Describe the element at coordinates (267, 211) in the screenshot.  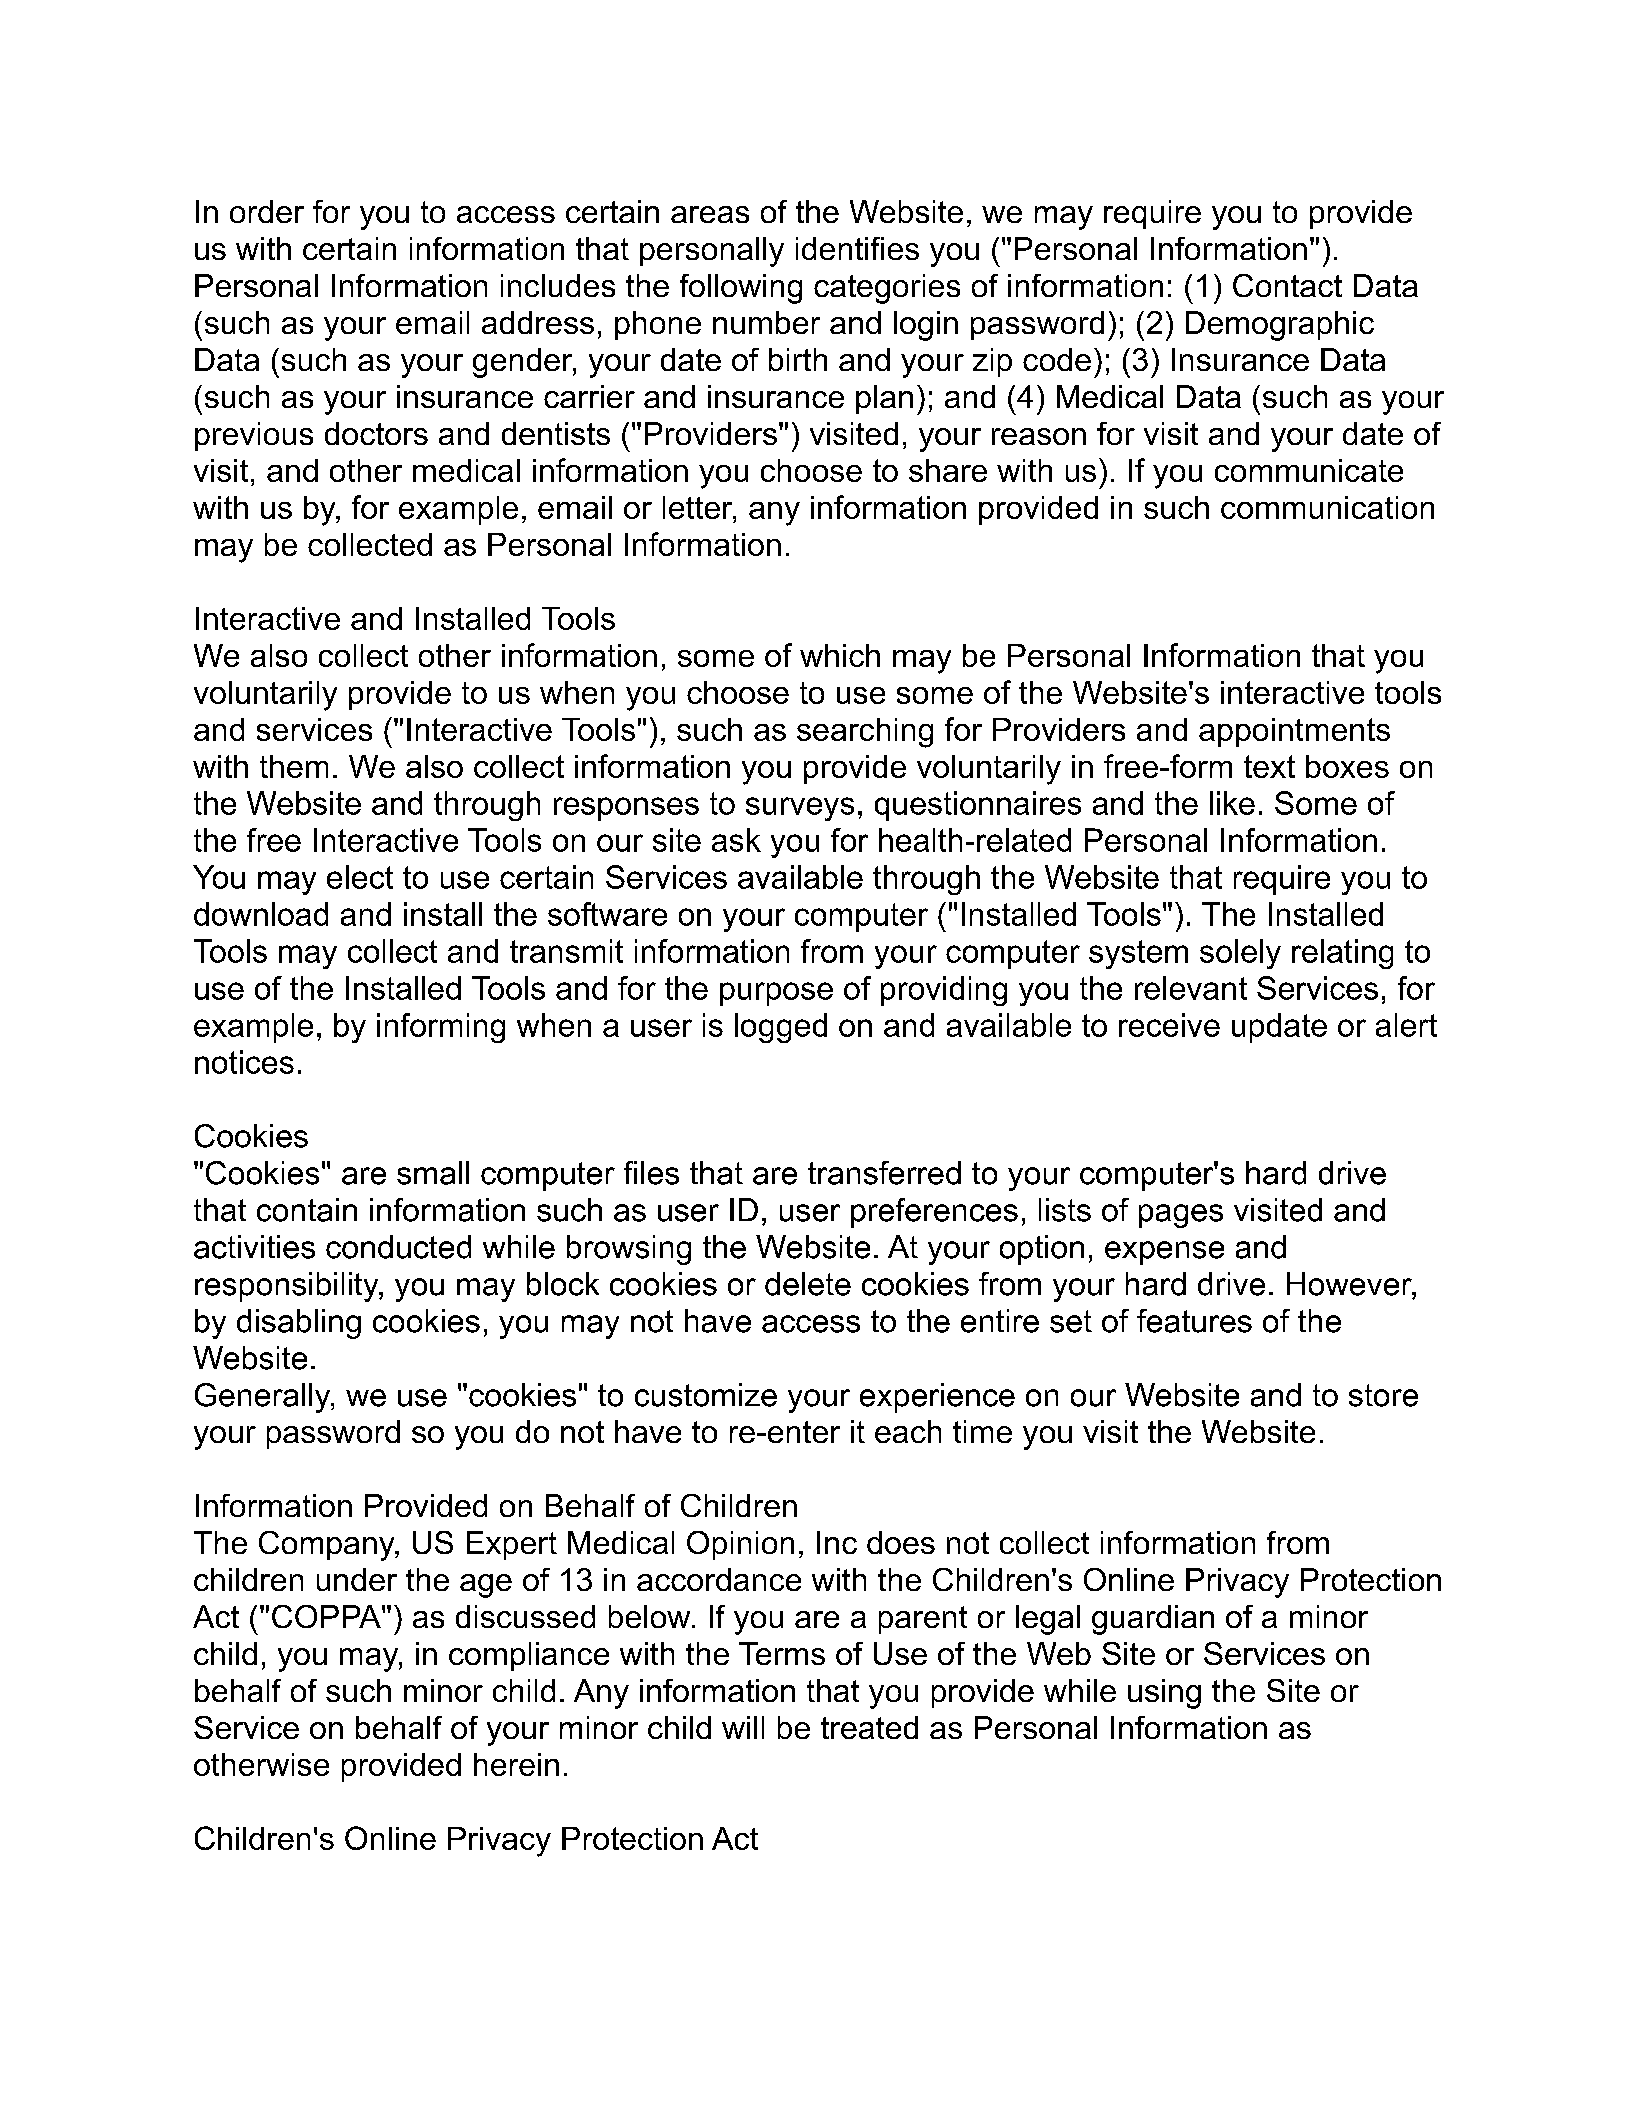
I see `order` at that location.
